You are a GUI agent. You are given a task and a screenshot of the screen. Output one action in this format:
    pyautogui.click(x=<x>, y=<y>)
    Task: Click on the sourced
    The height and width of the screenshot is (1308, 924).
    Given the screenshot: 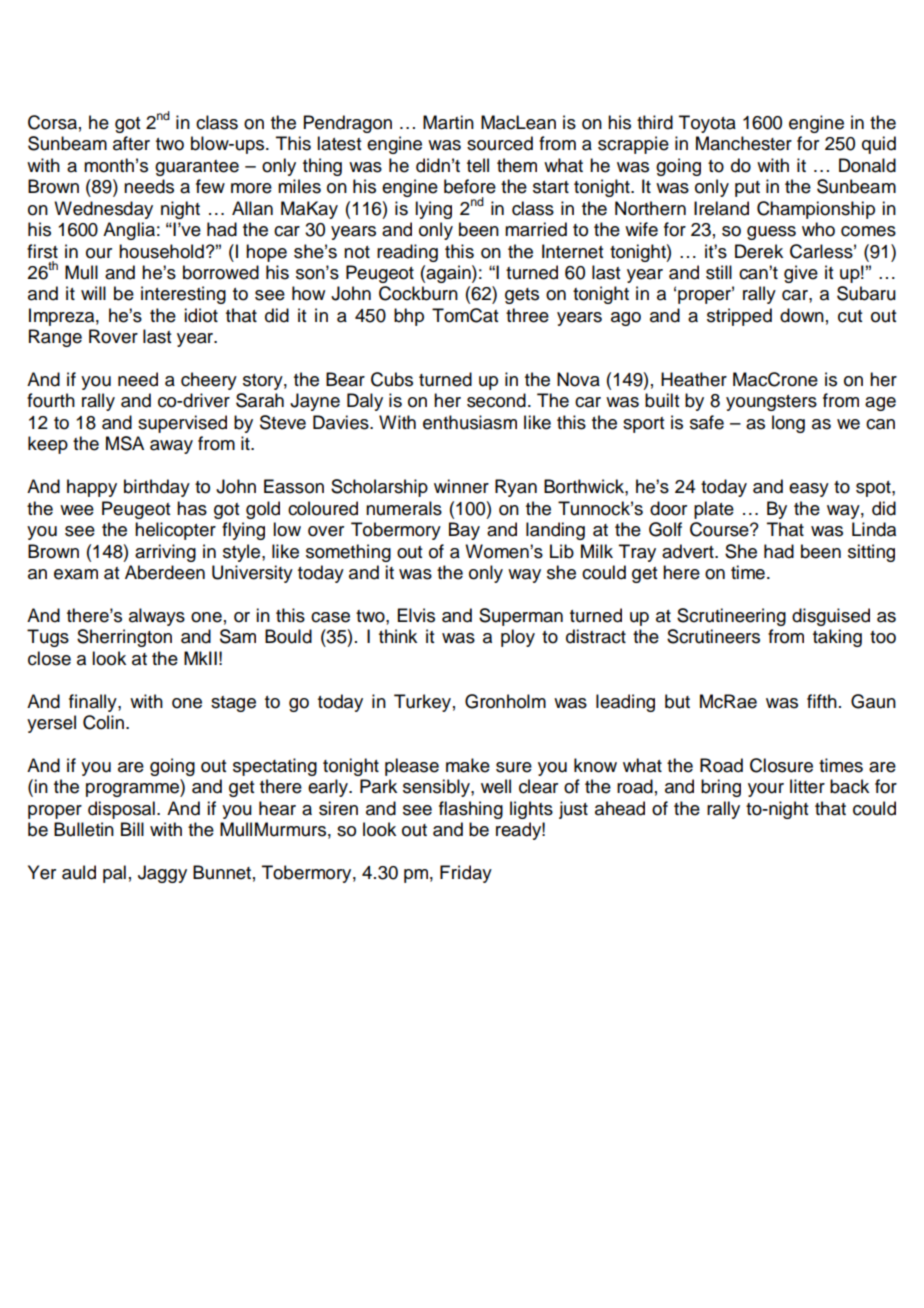 What is the action you would take?
    pyautogui.click(x=500, y=143)
